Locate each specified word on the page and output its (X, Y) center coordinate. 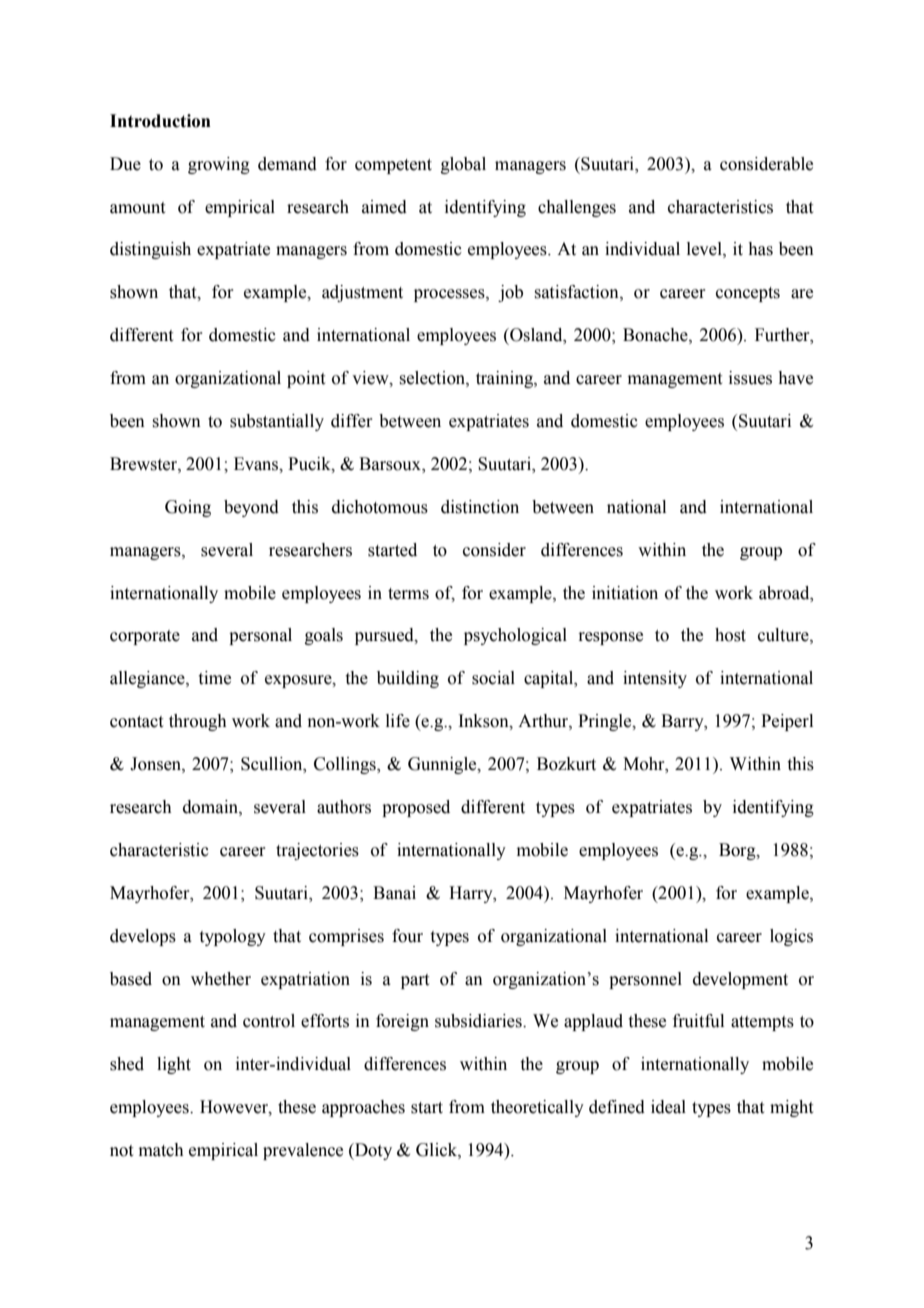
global (463, 165)
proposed (416, 808)
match (161, 1150)
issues (750, 378)
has (760, 249)
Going (188, 508)
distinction (480, 507)
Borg (738, 851)
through (198, 722)
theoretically (537, 1108)
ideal (668, 1107)
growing (219, 165)
